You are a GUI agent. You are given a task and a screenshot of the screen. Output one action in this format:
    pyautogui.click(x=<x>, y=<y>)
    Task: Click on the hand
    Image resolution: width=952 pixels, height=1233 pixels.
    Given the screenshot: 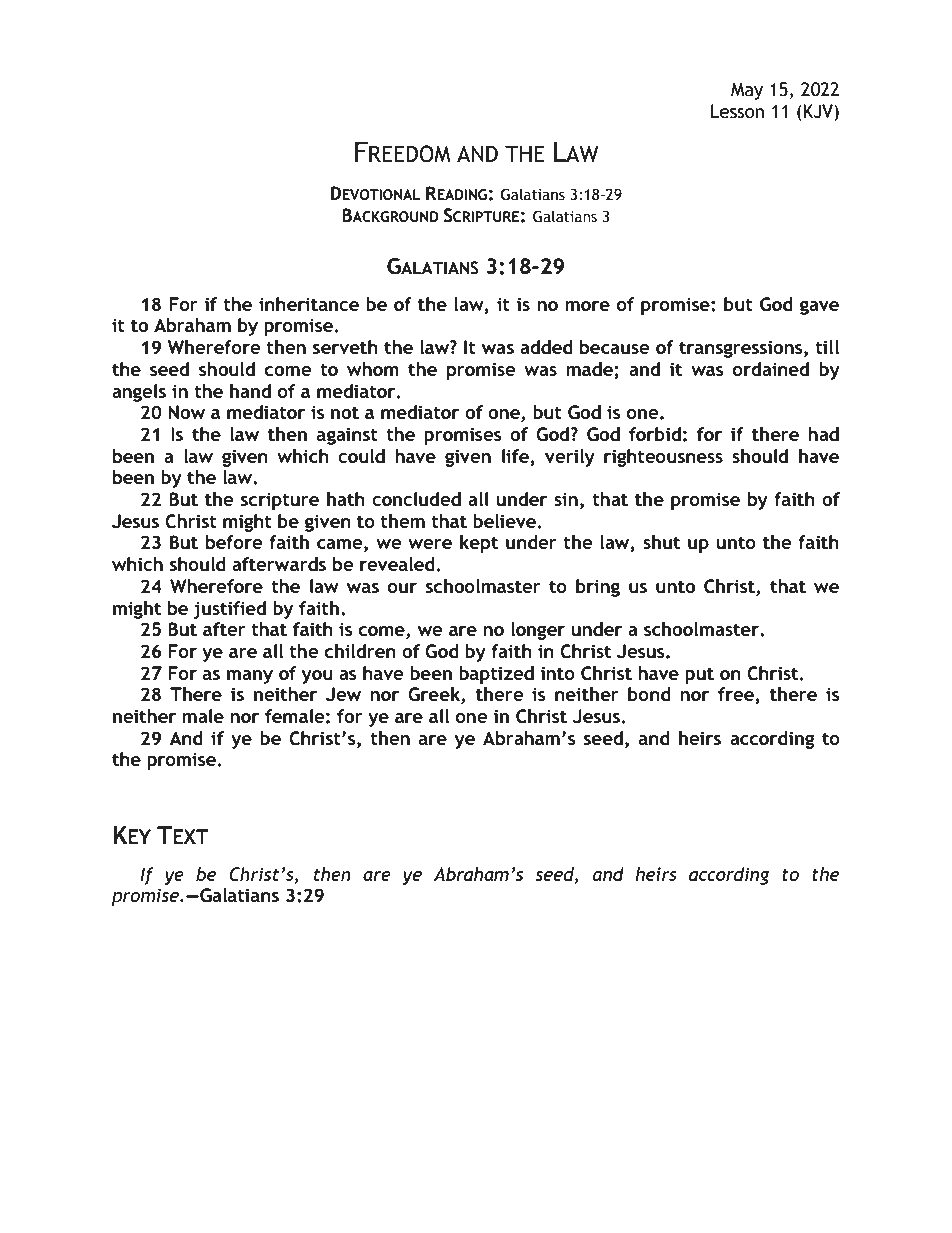 What is the action you would take?
    pyautogui.click(x=250, y=391)
